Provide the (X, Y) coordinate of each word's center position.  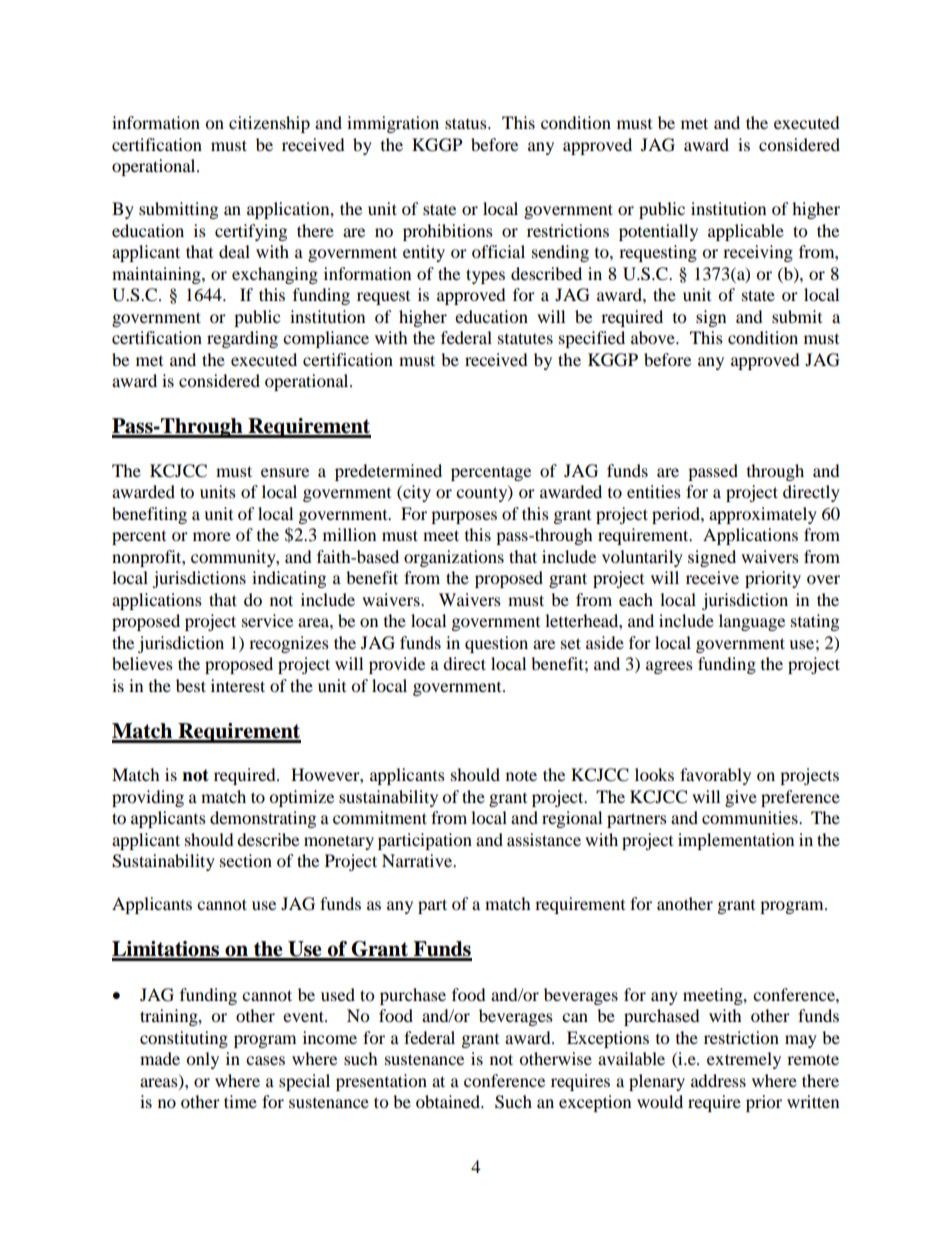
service (267, 620)
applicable (746, 232)
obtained (449, 1101)
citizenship (269, 124)
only (202, 1060)
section (246, 860)
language (752, 622)
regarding (242, 339)
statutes (525, 338)
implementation (736, 841)
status (467, 123)
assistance (544, 839)
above (654, 337)
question (496, 644)
